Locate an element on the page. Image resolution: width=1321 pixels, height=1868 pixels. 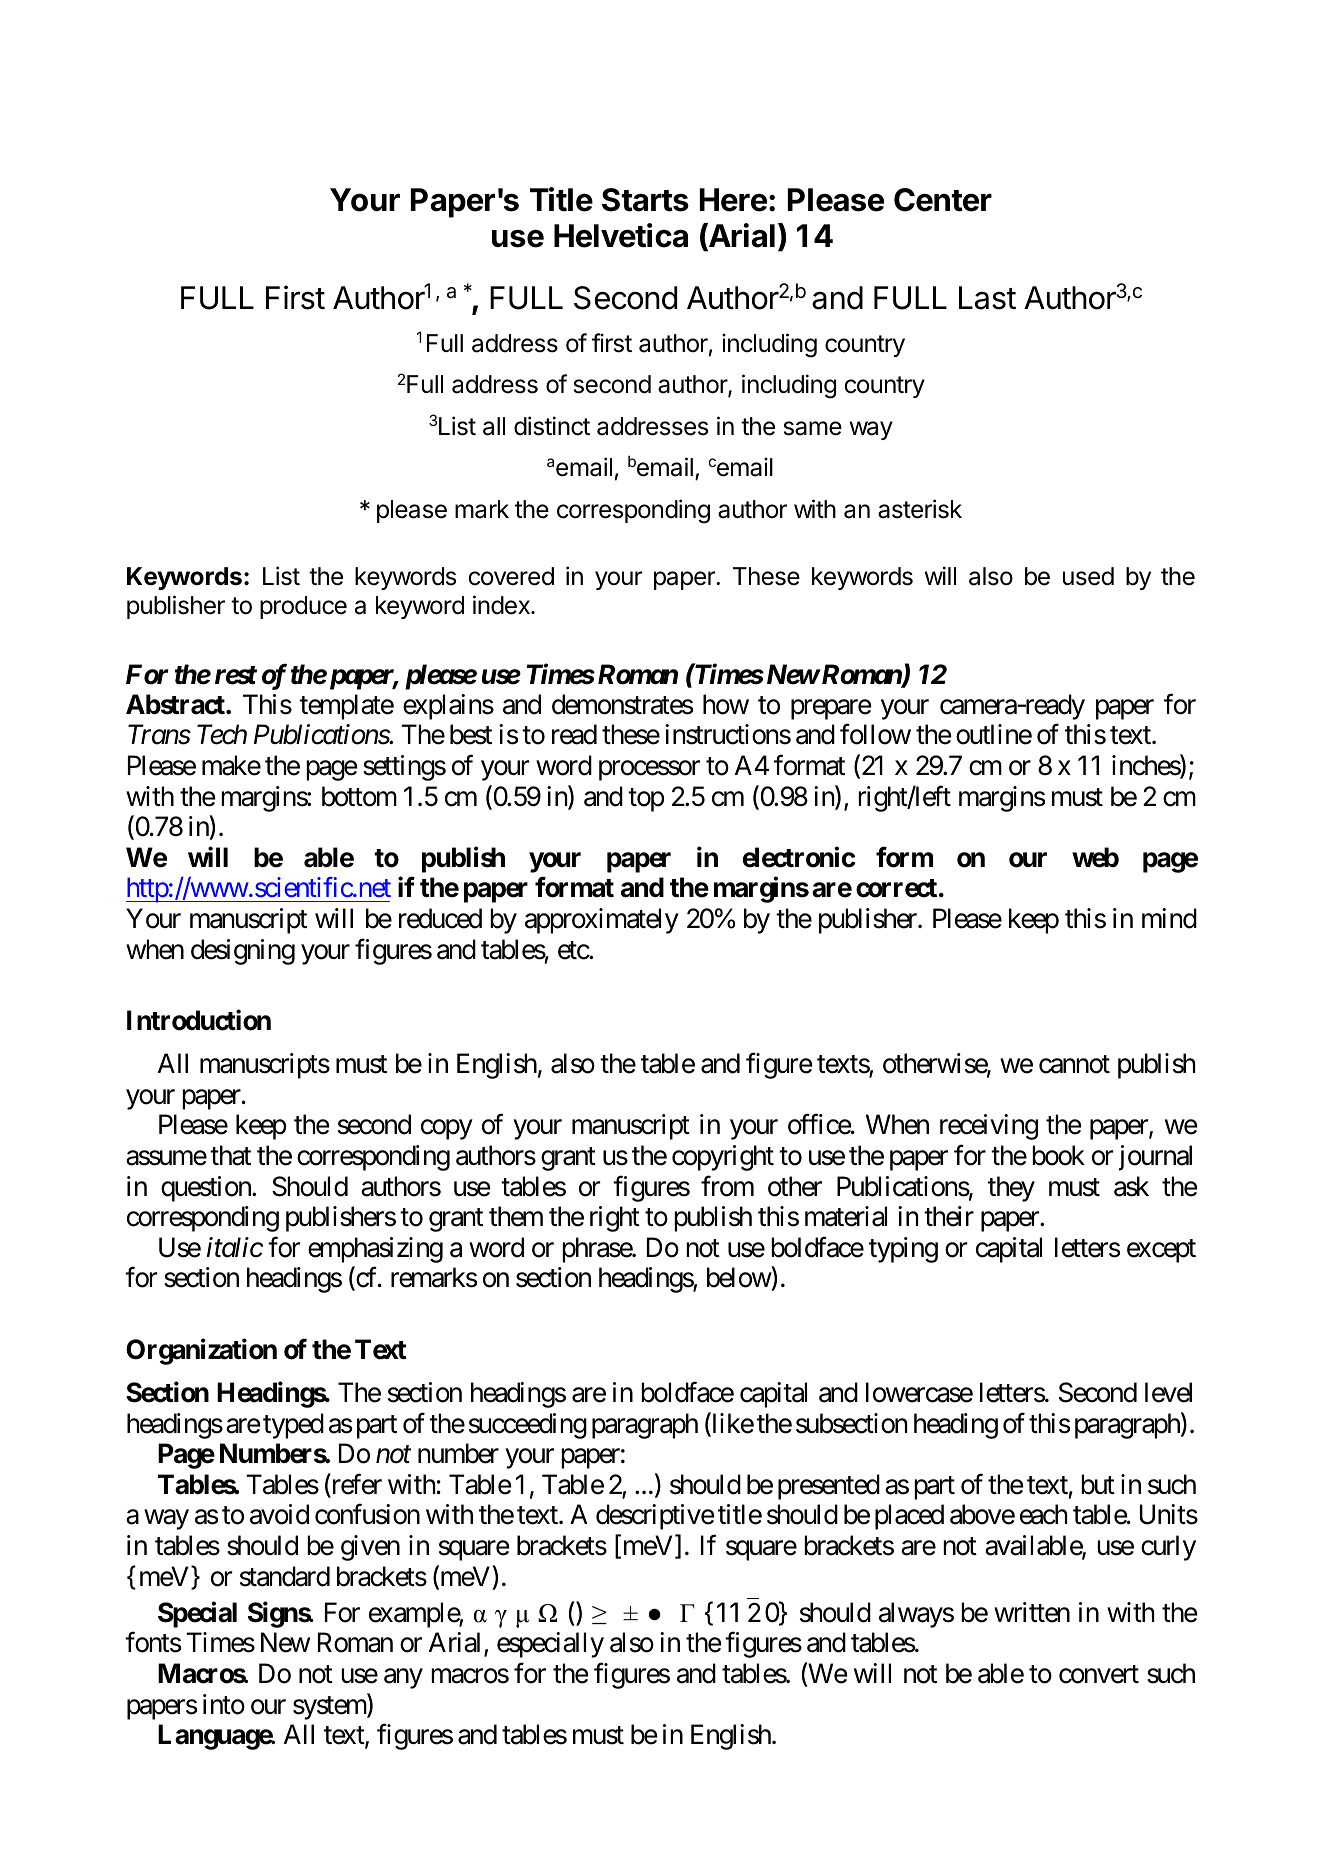
below is located at coordinates (739, 1279).
